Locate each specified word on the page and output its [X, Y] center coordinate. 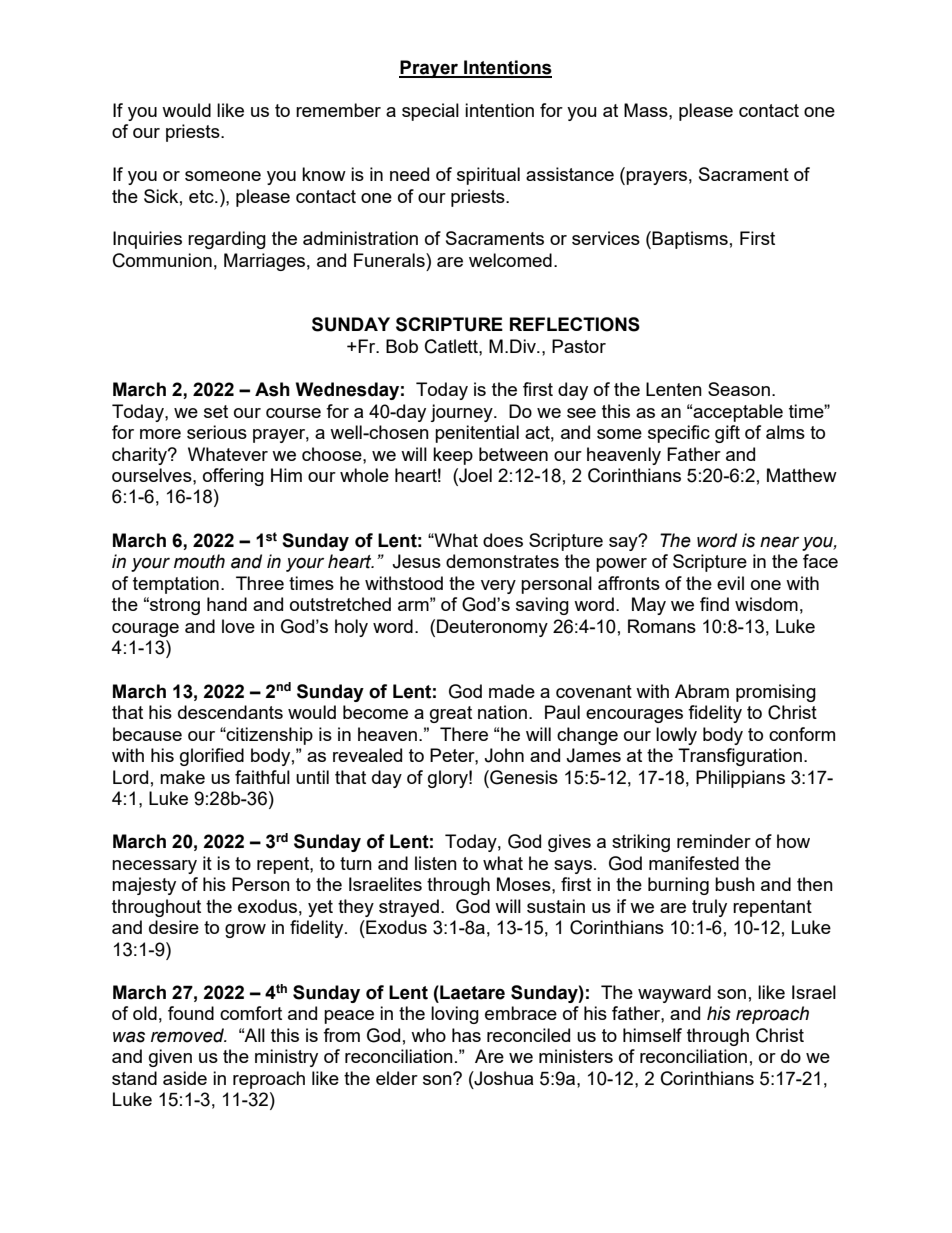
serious [217, 432]
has [466, 1035]
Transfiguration [740, 757]
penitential [477, 434]
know [324, 174]
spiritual [488, 176]
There [464, 734]
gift [727, 434]
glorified [212, 757]
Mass [647, 110]
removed [188, 1035]
